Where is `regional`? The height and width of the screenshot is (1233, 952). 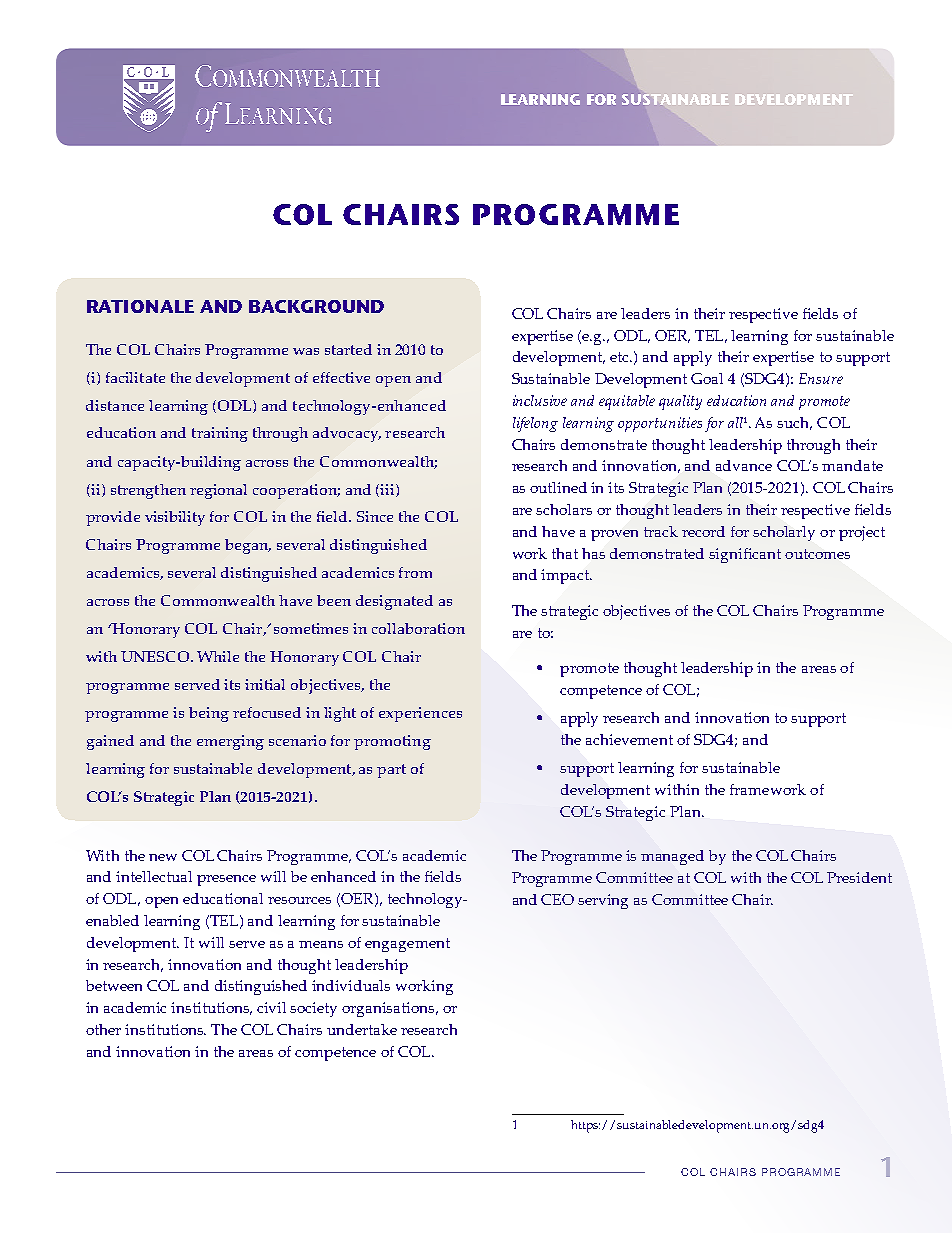 regional is located at coordinates (218, 491).
